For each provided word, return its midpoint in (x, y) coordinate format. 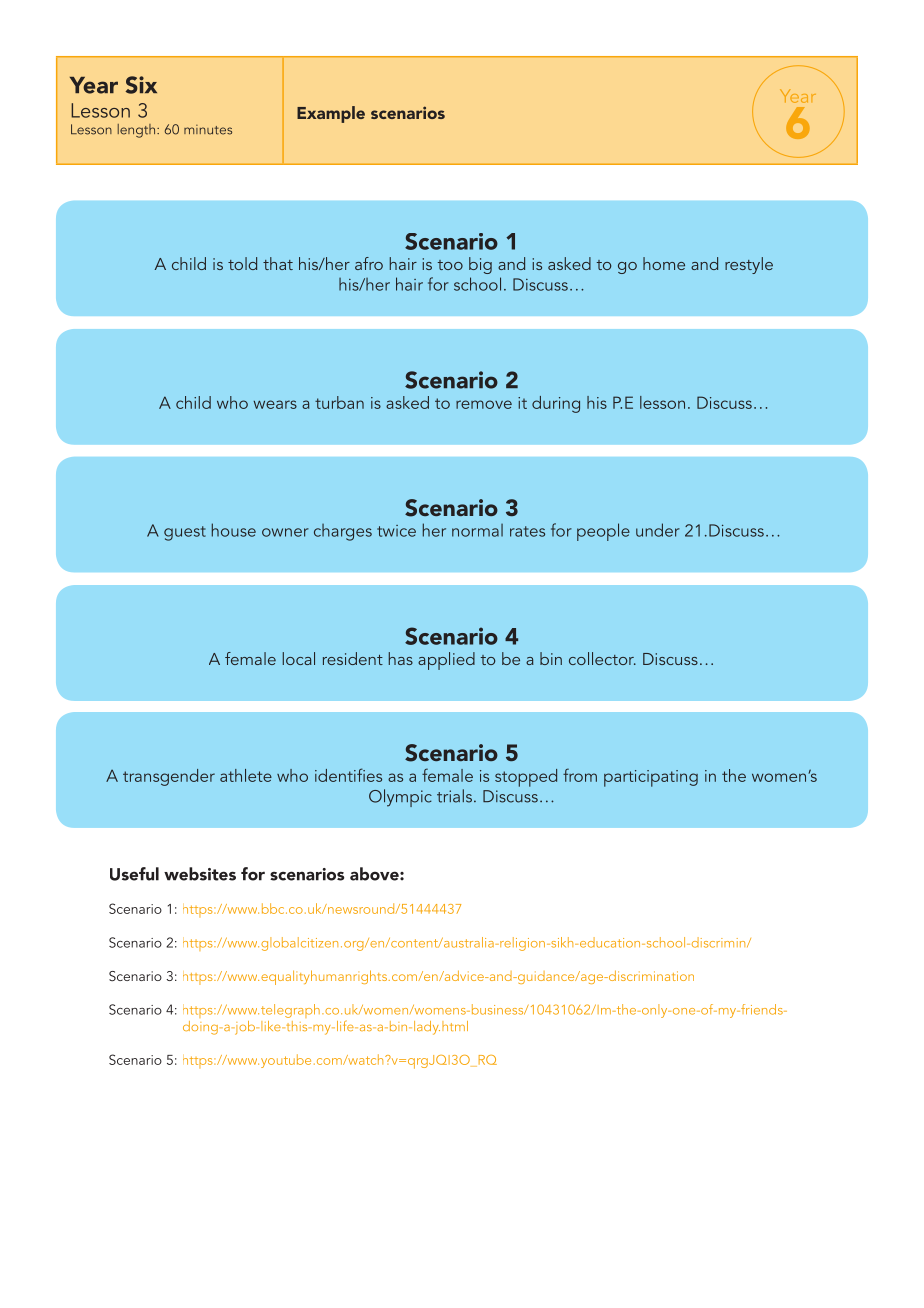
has (401, 658)
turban (339, 402)
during (556, 404)
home (664, 263)
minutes (208, 130)
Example (331, 114)
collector (602, 658)
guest (185, 533)
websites (200, 874)
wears (275, 404)
